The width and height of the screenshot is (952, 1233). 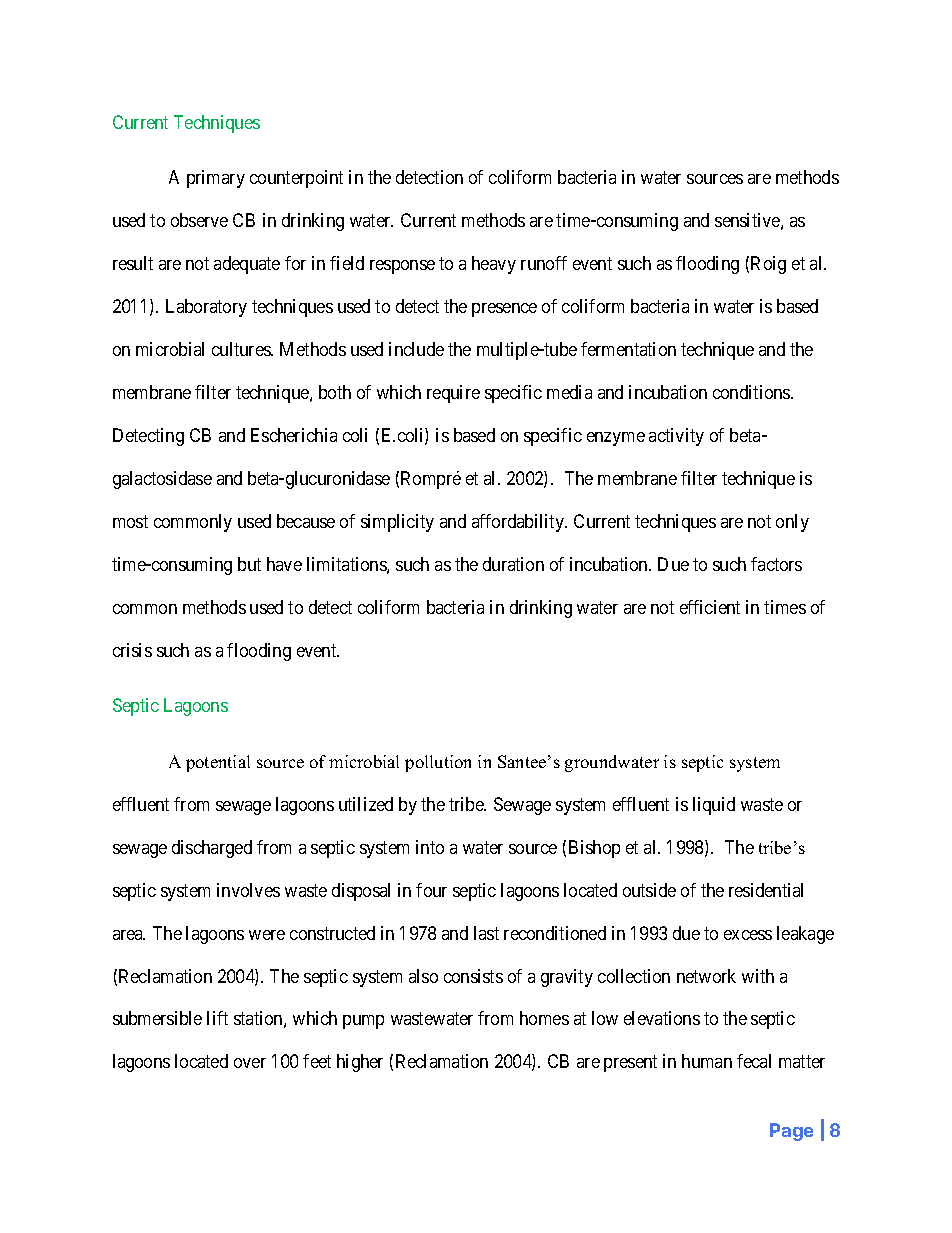 What do you see at coordinates (438, 763) in the screenshot?
I see `pollution` at bounding box center [438, 763].
